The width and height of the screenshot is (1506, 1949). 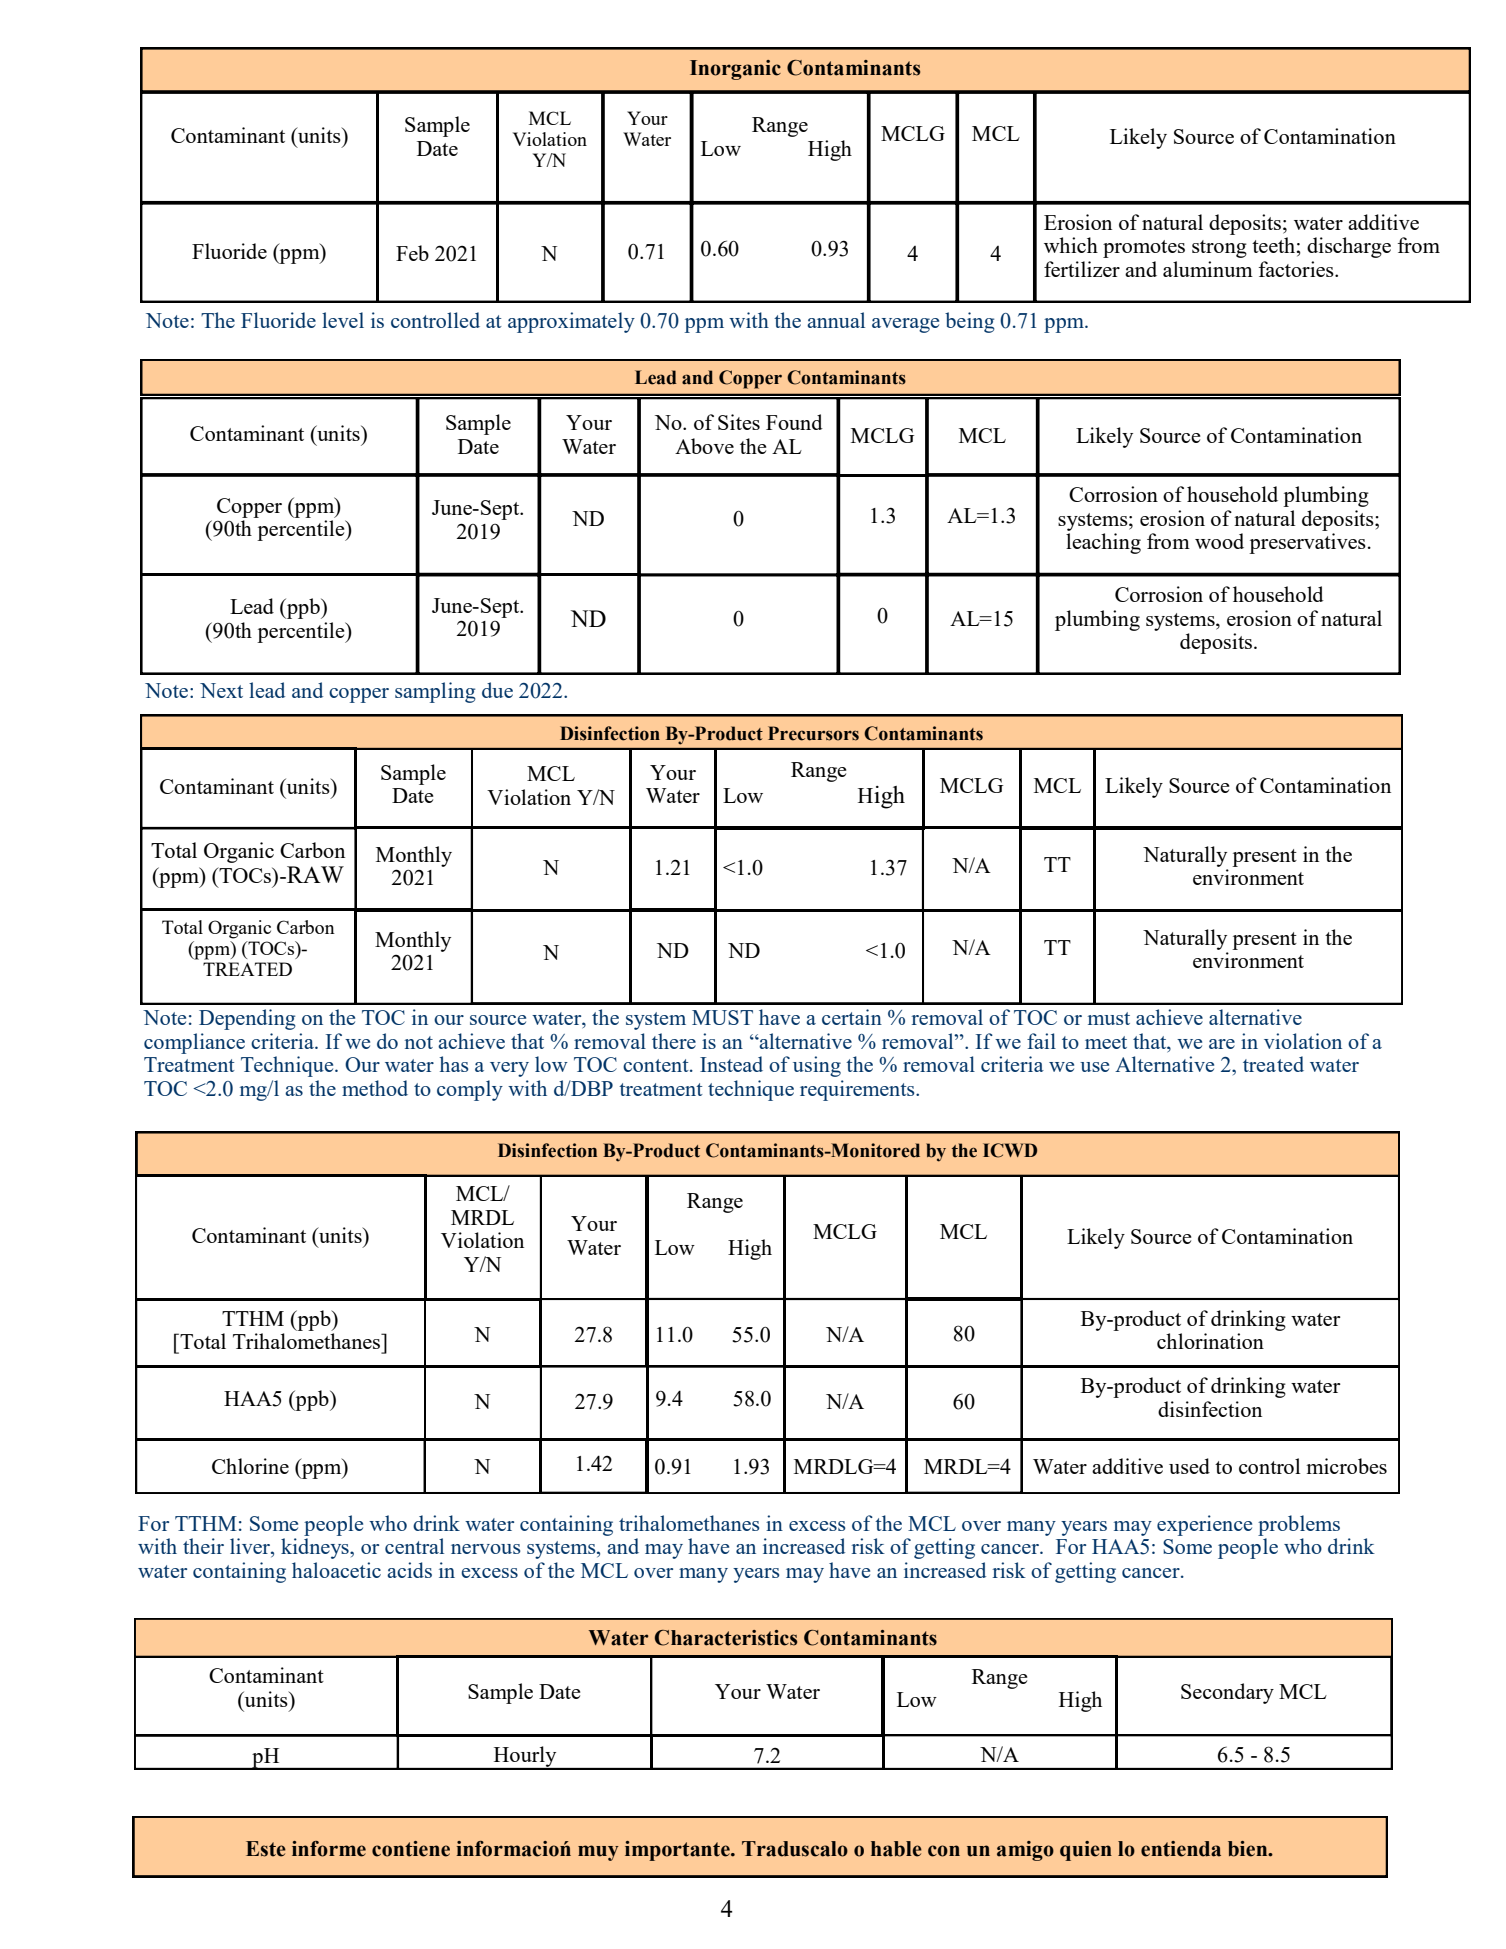 What do you see at coordinates (678, 1851) in the screenshot?
I see `importante` at bounding box center [678, 1851].
